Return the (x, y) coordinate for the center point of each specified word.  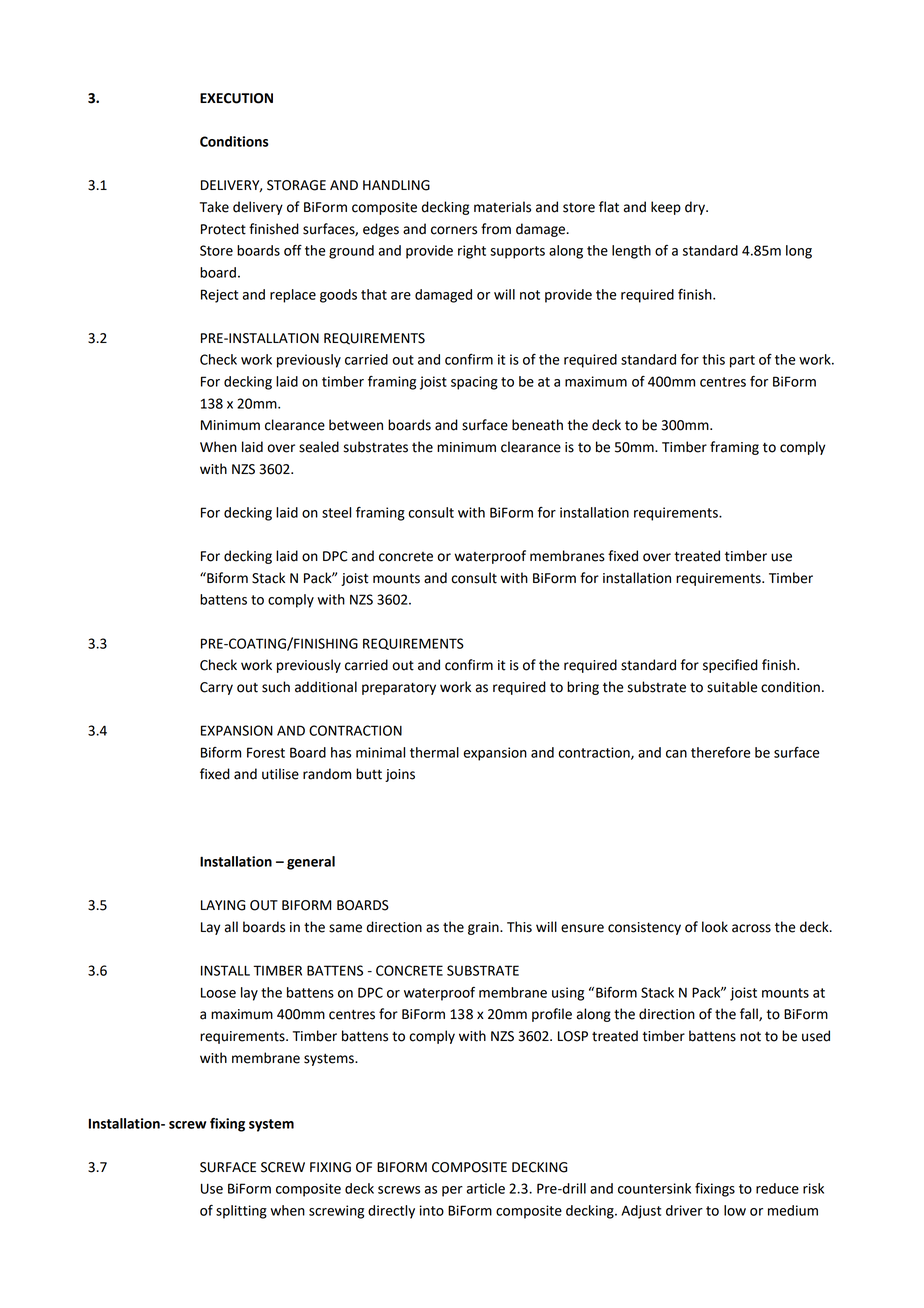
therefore (720, 752)
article (485, 1188)
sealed (319, 447)
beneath (537, 425)
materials (502, 207)
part (742, 361)
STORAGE (296, 185)
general (311, 863)
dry (696, 208)
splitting (241, 1212)
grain (484, 928)
